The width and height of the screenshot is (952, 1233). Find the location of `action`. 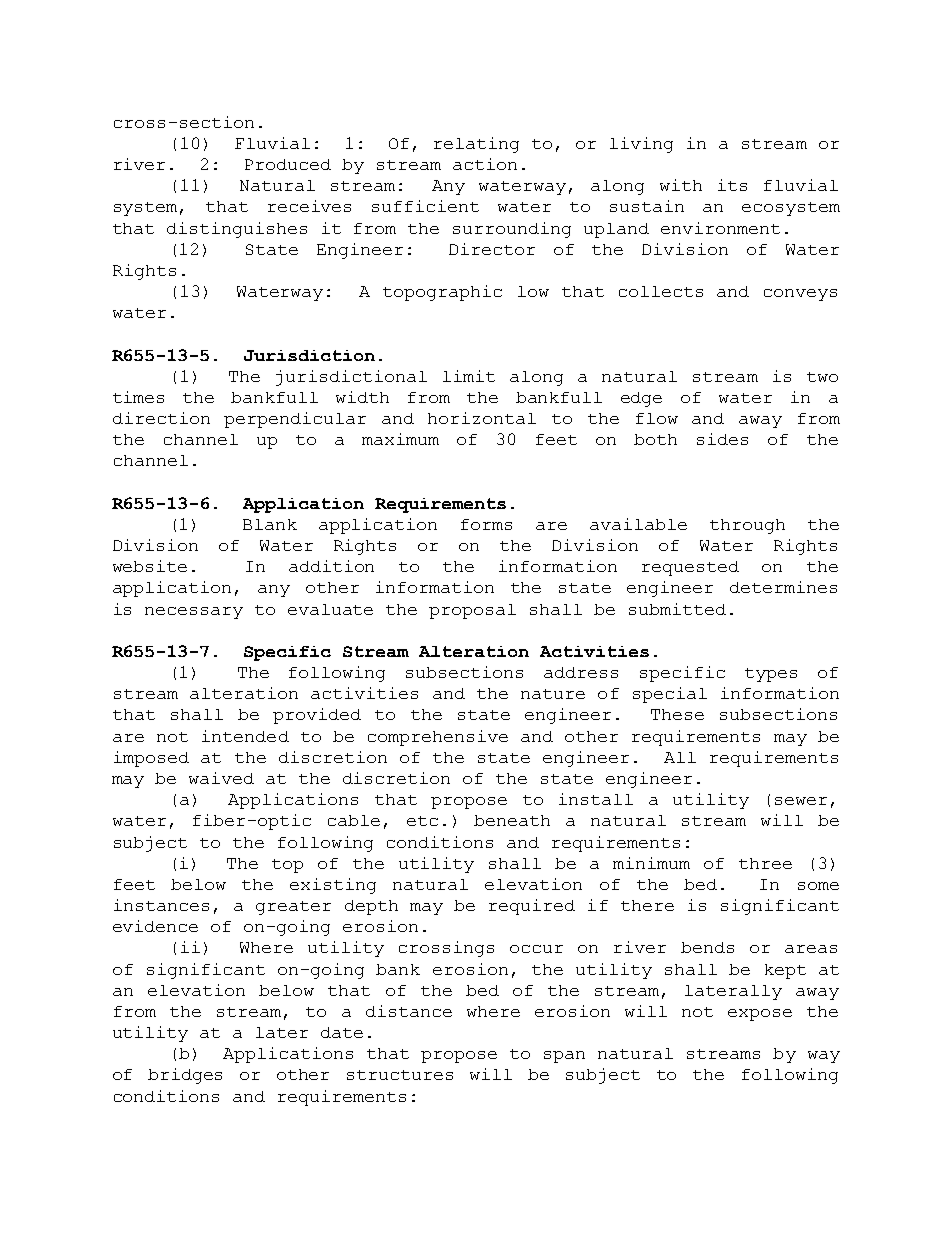

action is located at coordinates (485, 164).
